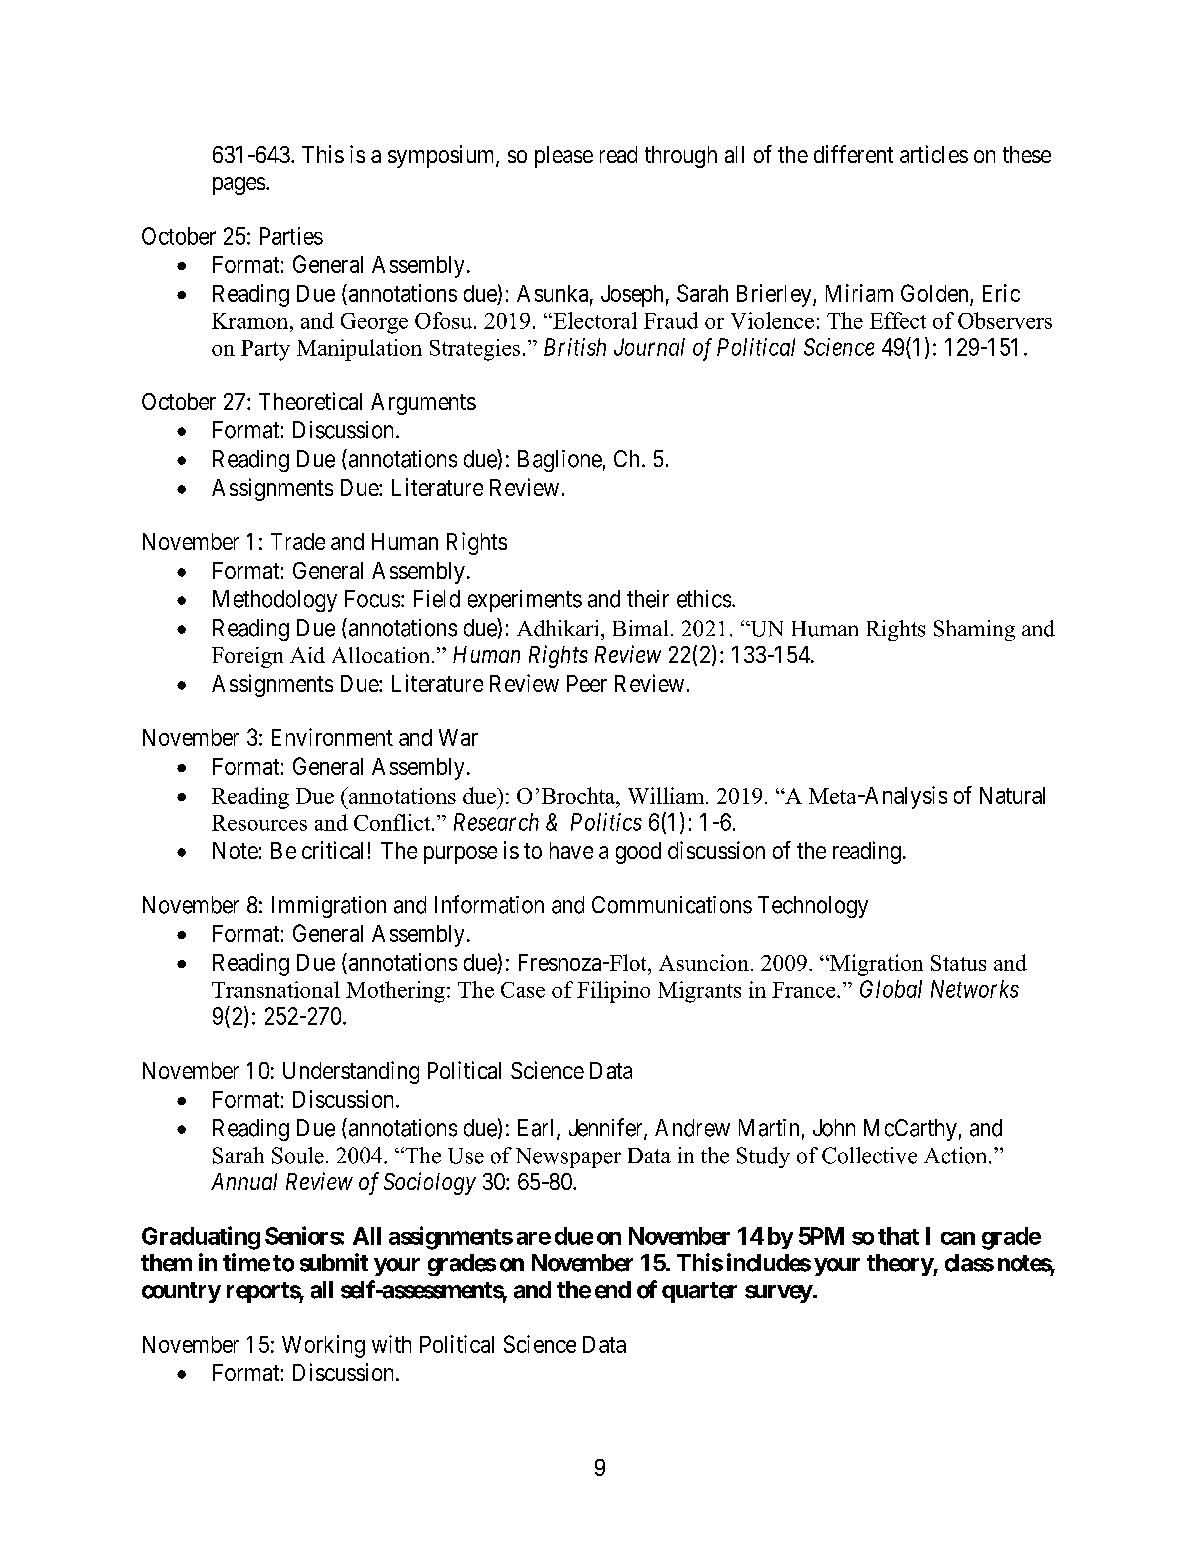 The height and width of the page is (1551, 1198). Describe the element at coordinates (934, 154) in the page. I see `articles` at that location.
